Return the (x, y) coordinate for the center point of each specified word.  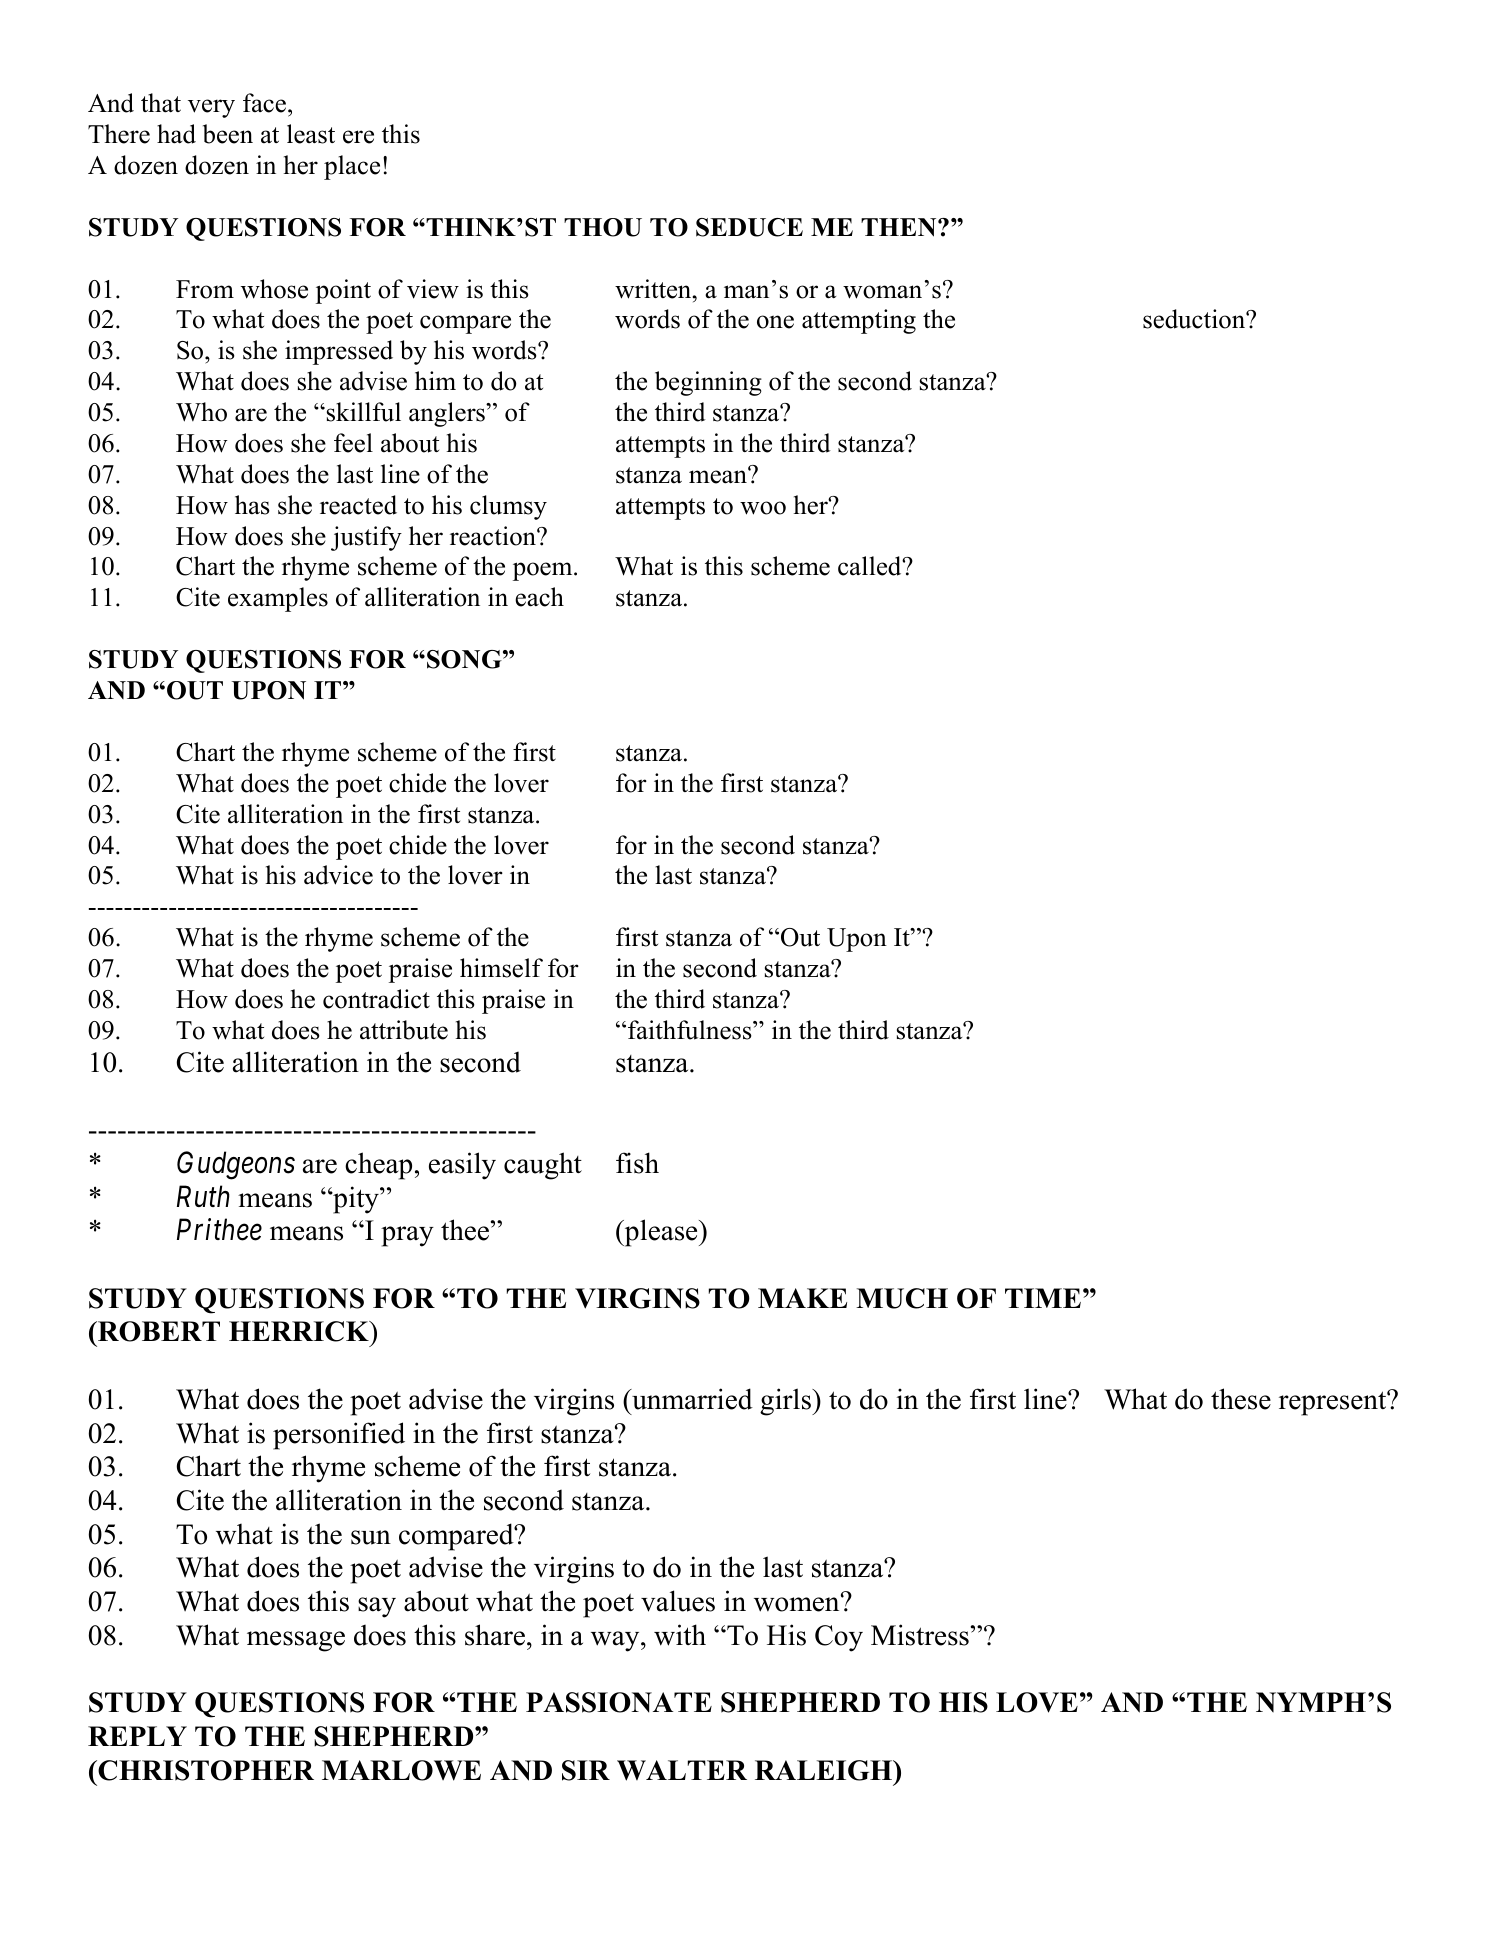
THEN (900, 227)
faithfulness (691, 1030)
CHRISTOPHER (205, 1770)
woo (763, 508)
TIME (1043, 1298)
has (252, 505)
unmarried (691, 1399)
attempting (859, 321)
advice (338, 875)
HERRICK (300, 1331)
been (228, 134)
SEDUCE (749, 227)
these (1241, 1399)
